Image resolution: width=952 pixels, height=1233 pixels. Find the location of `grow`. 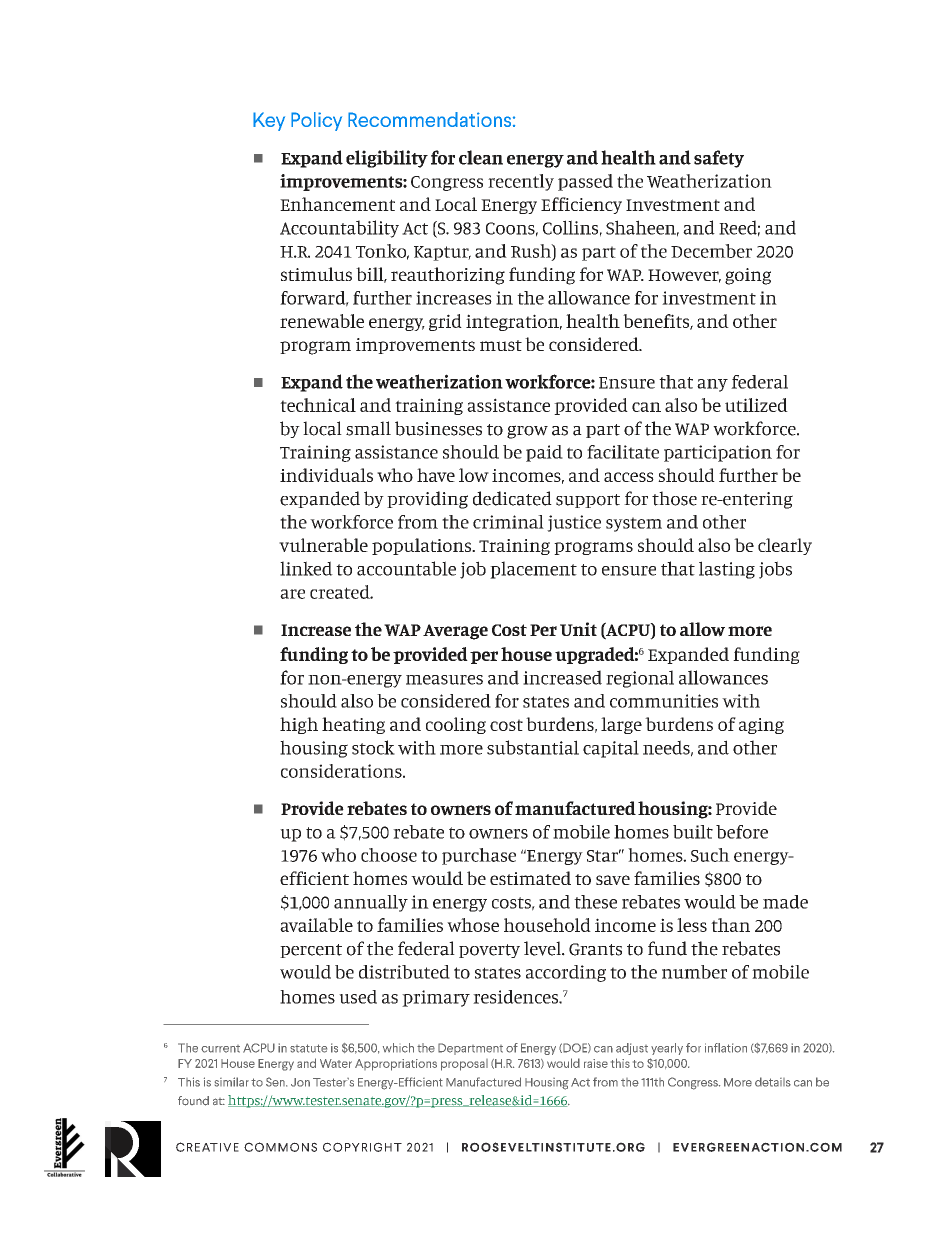

grow is located at coordinates (527, 432).
